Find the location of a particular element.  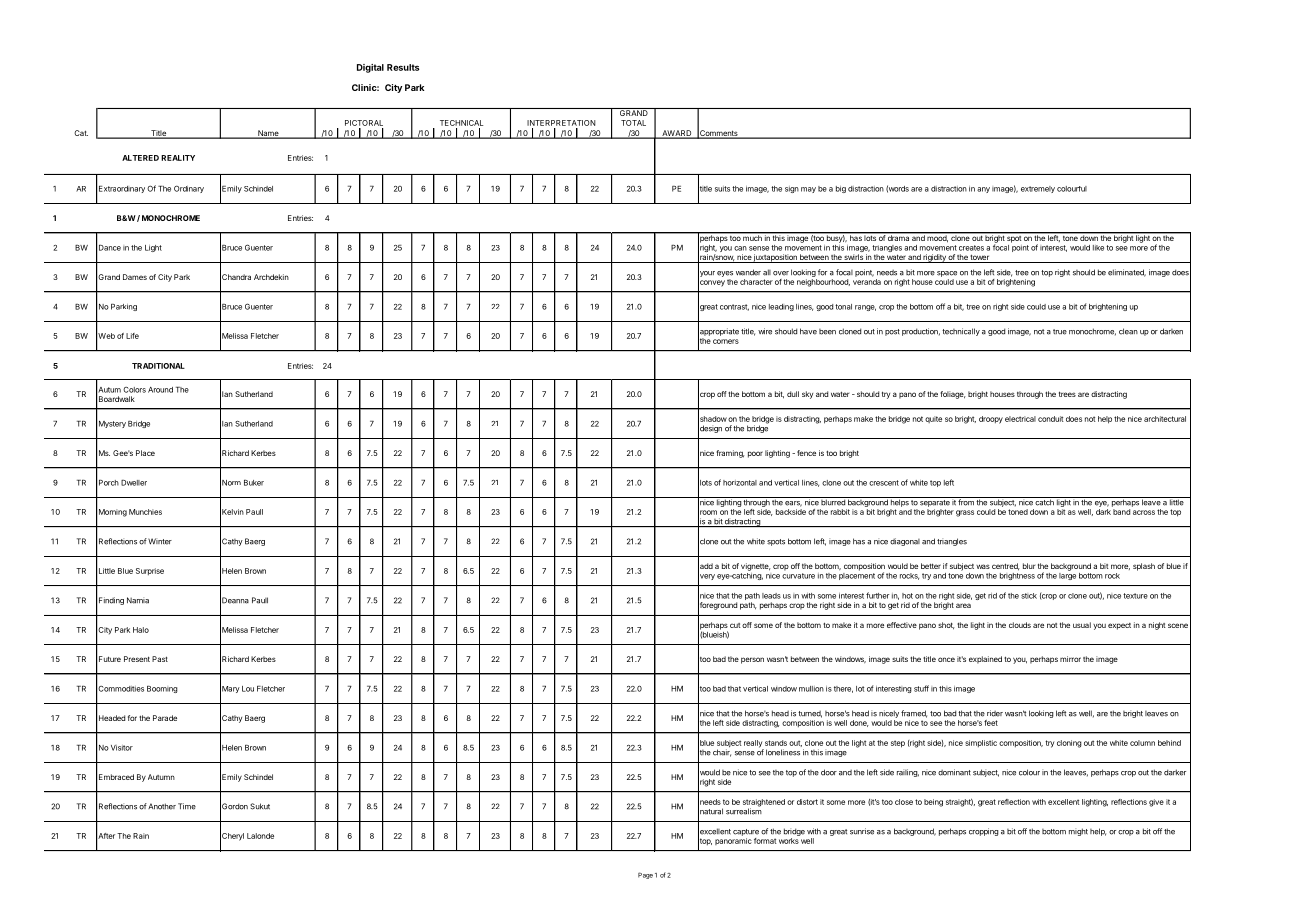

foreground is located at coordinates (717, 606).
